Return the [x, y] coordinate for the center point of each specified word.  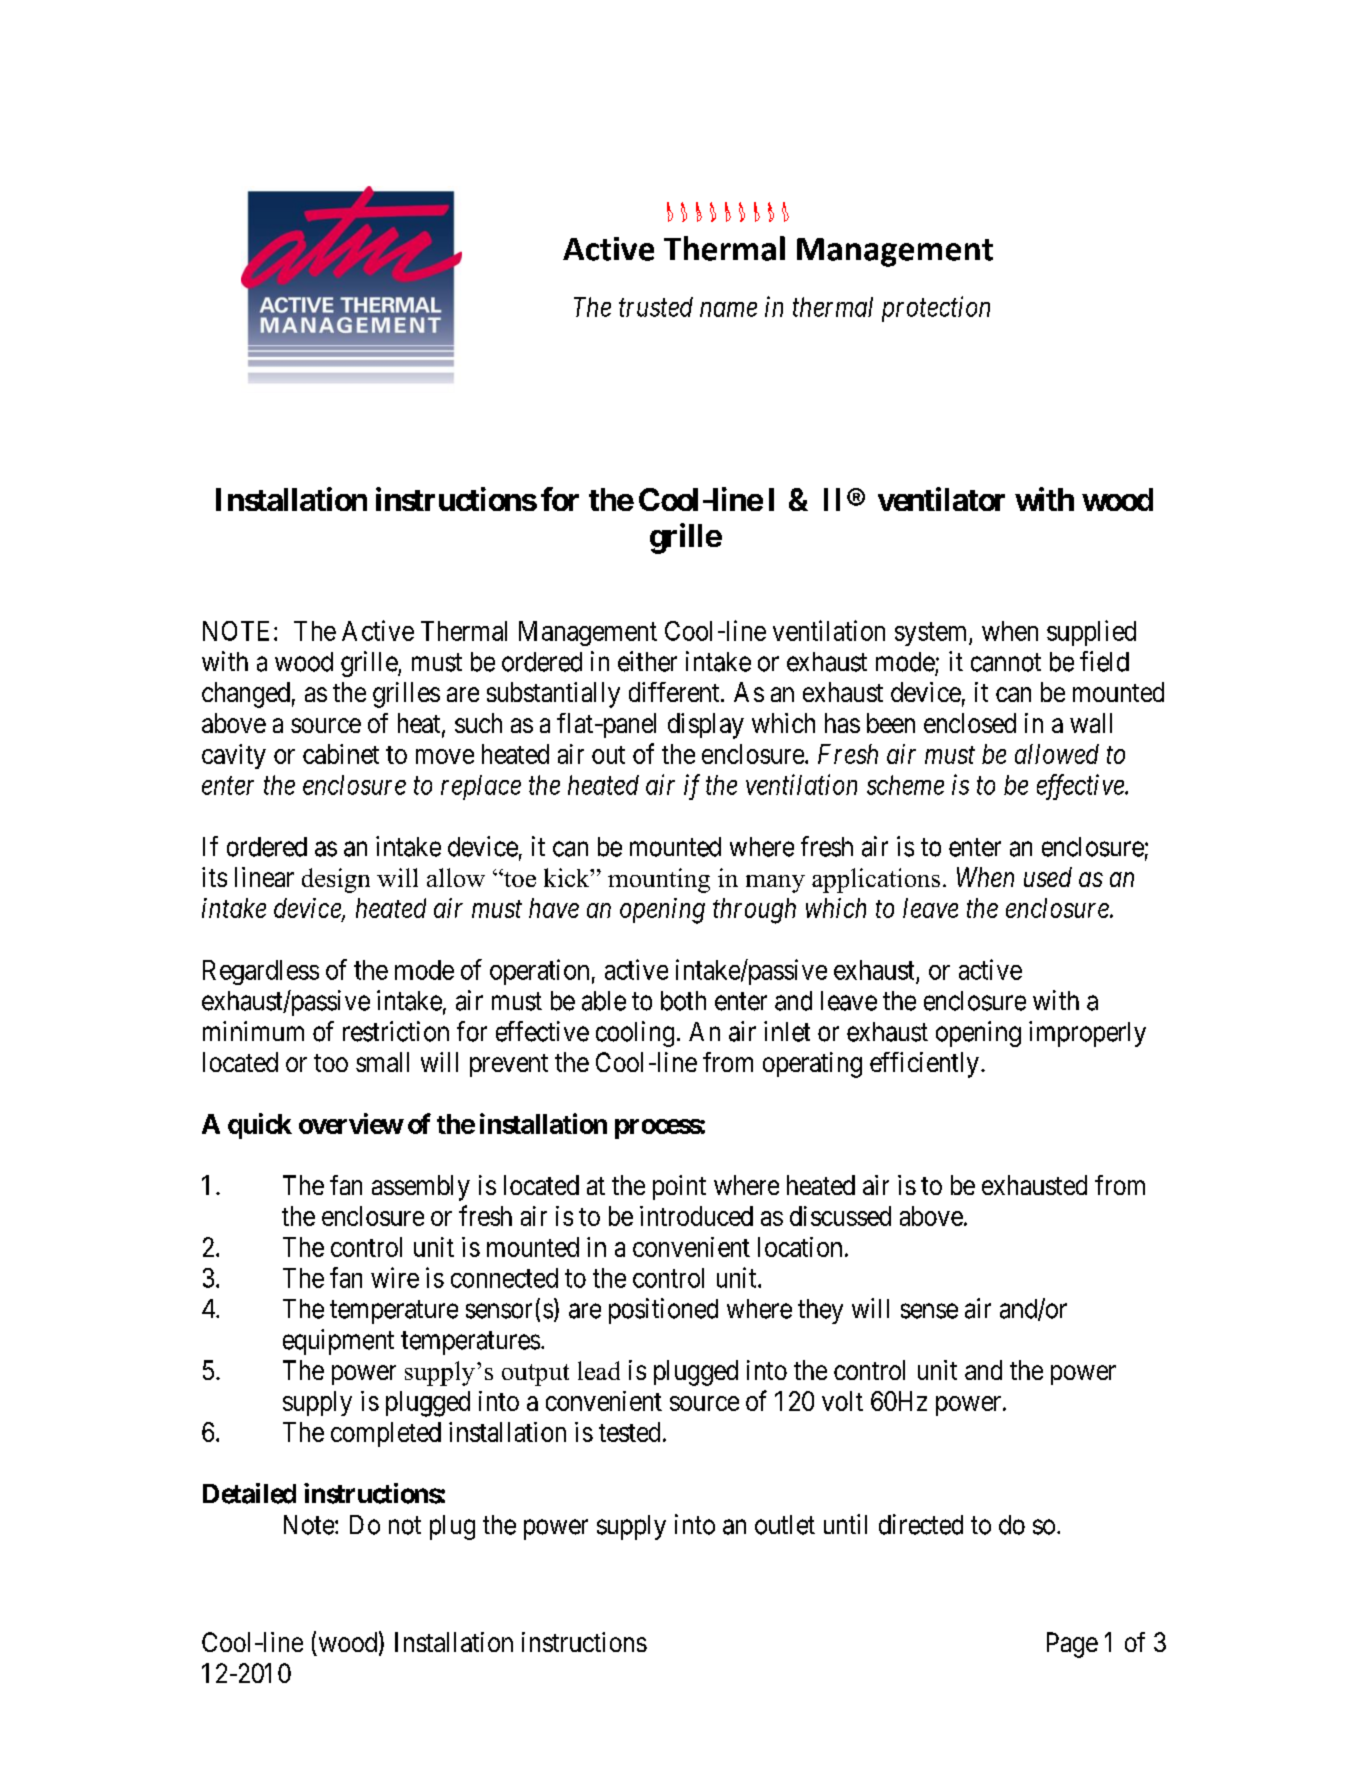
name [728, 309]
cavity [234, 756]
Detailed [249, 1493]
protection [936, 309]
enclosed [970, 723]
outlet [785, 1525]
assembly [421, 1188]
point [679, 1187]
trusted [656, 307]
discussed [840, 1216]
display [706, 726]
